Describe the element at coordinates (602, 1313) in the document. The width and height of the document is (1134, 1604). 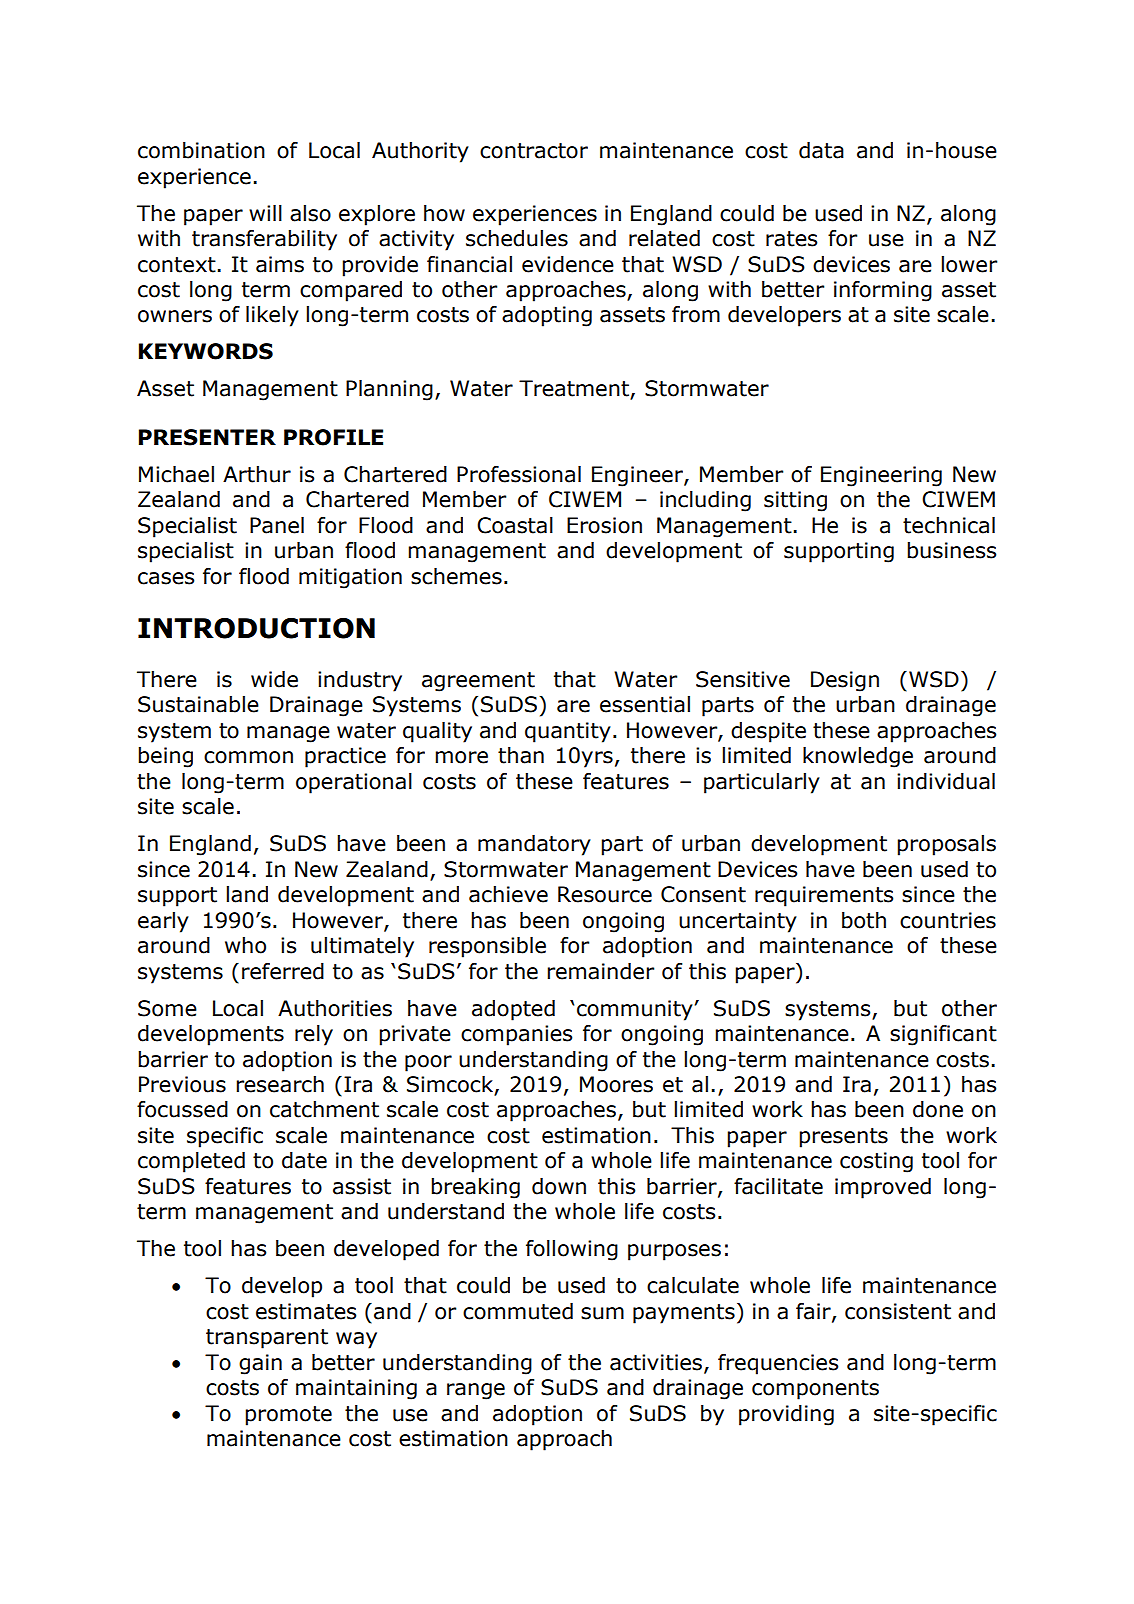
I see `sum` at that location.
